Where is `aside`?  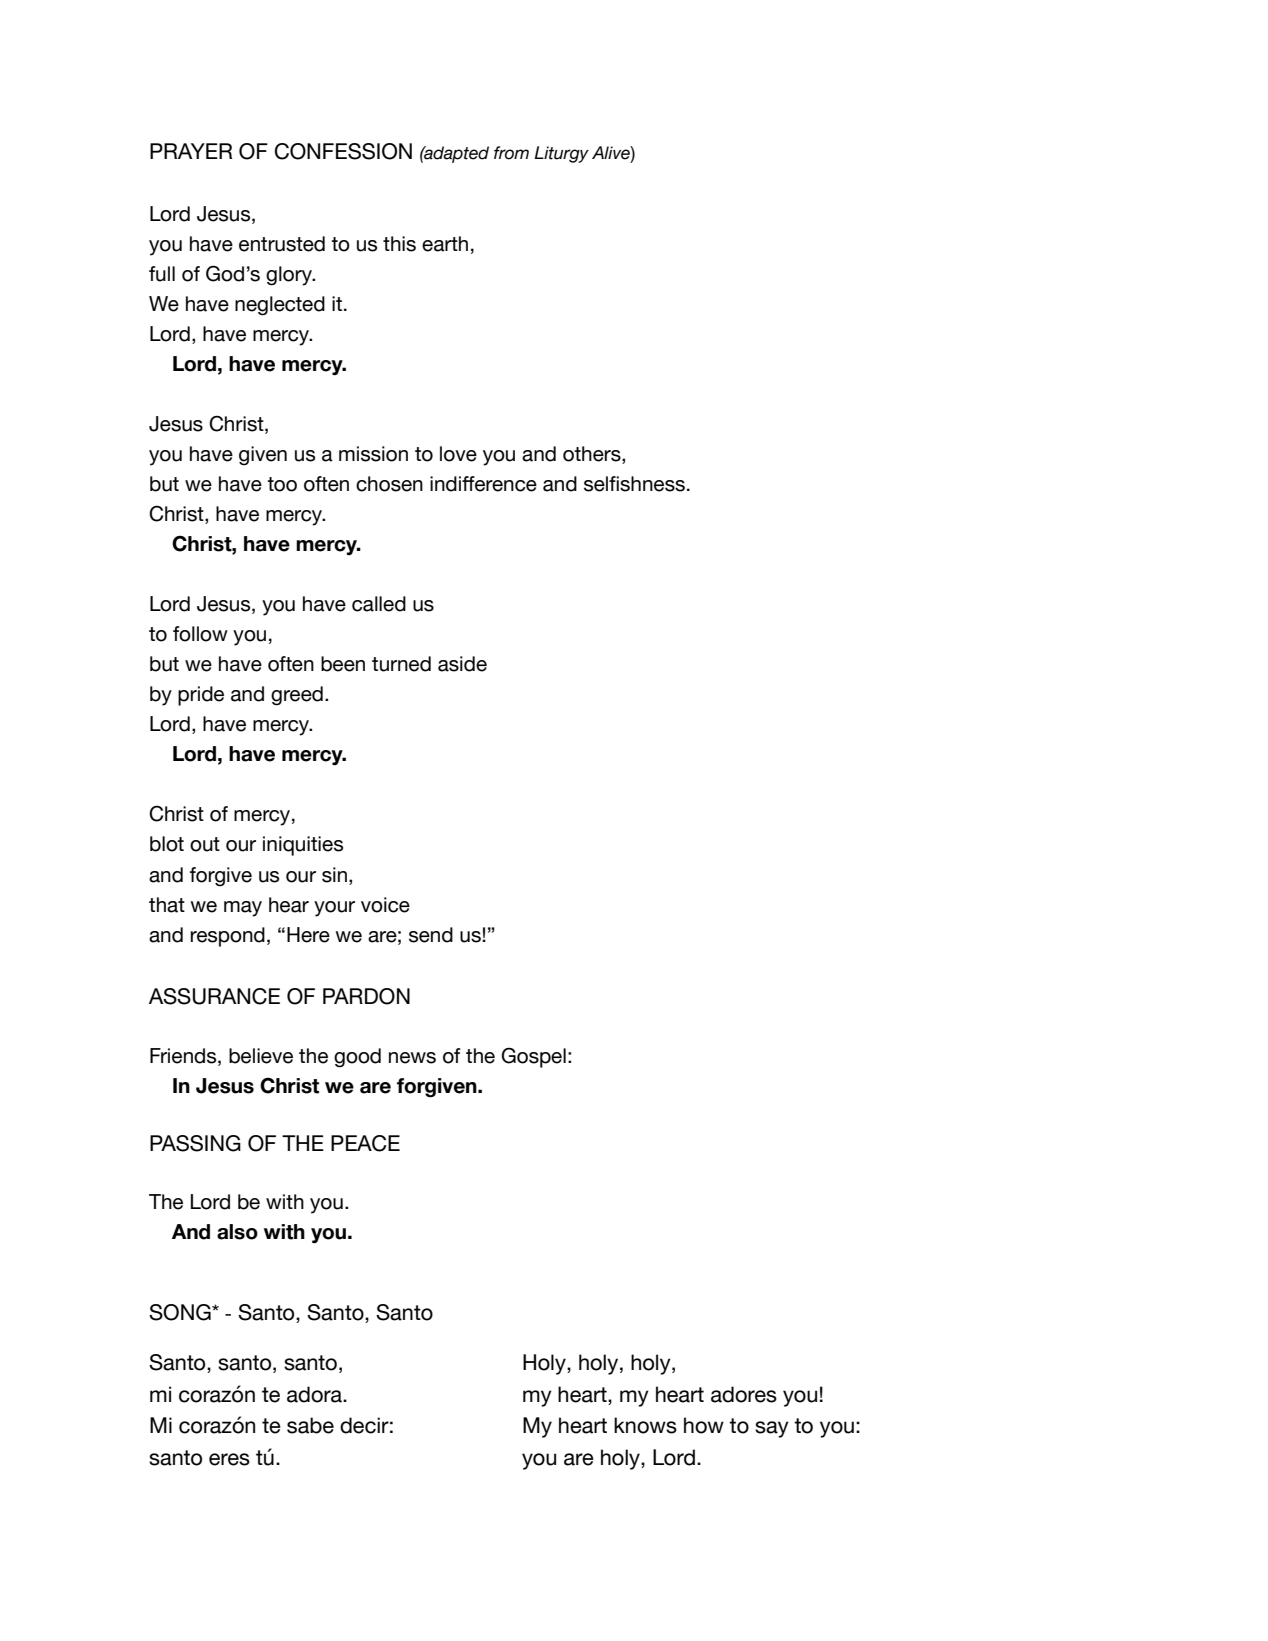
aside is located at coordinates (462, 664).
